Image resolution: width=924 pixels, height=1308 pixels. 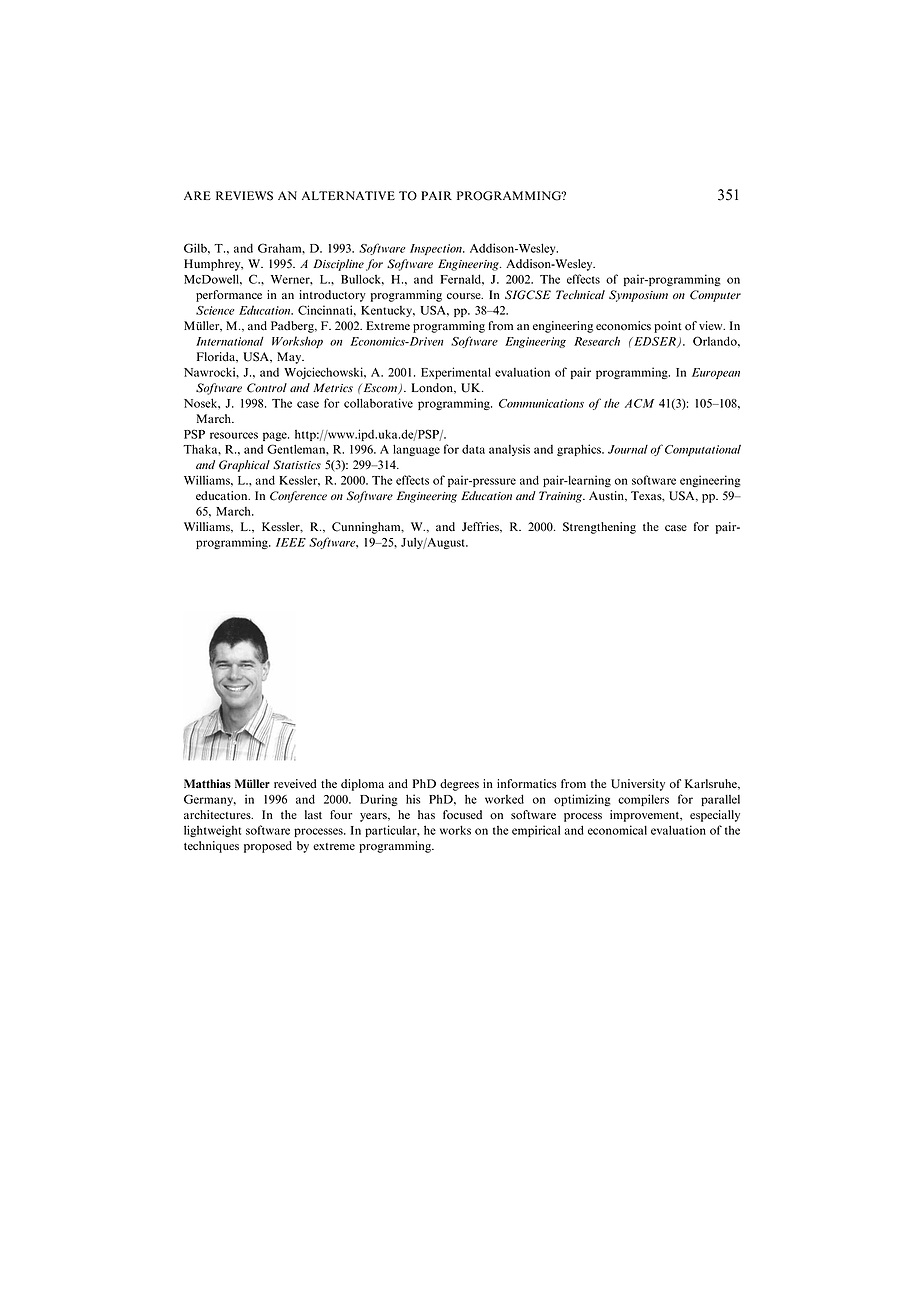 What do you see at coordinates (473, 449) in the image?
I see `data` at bounding box center [473, 449].
